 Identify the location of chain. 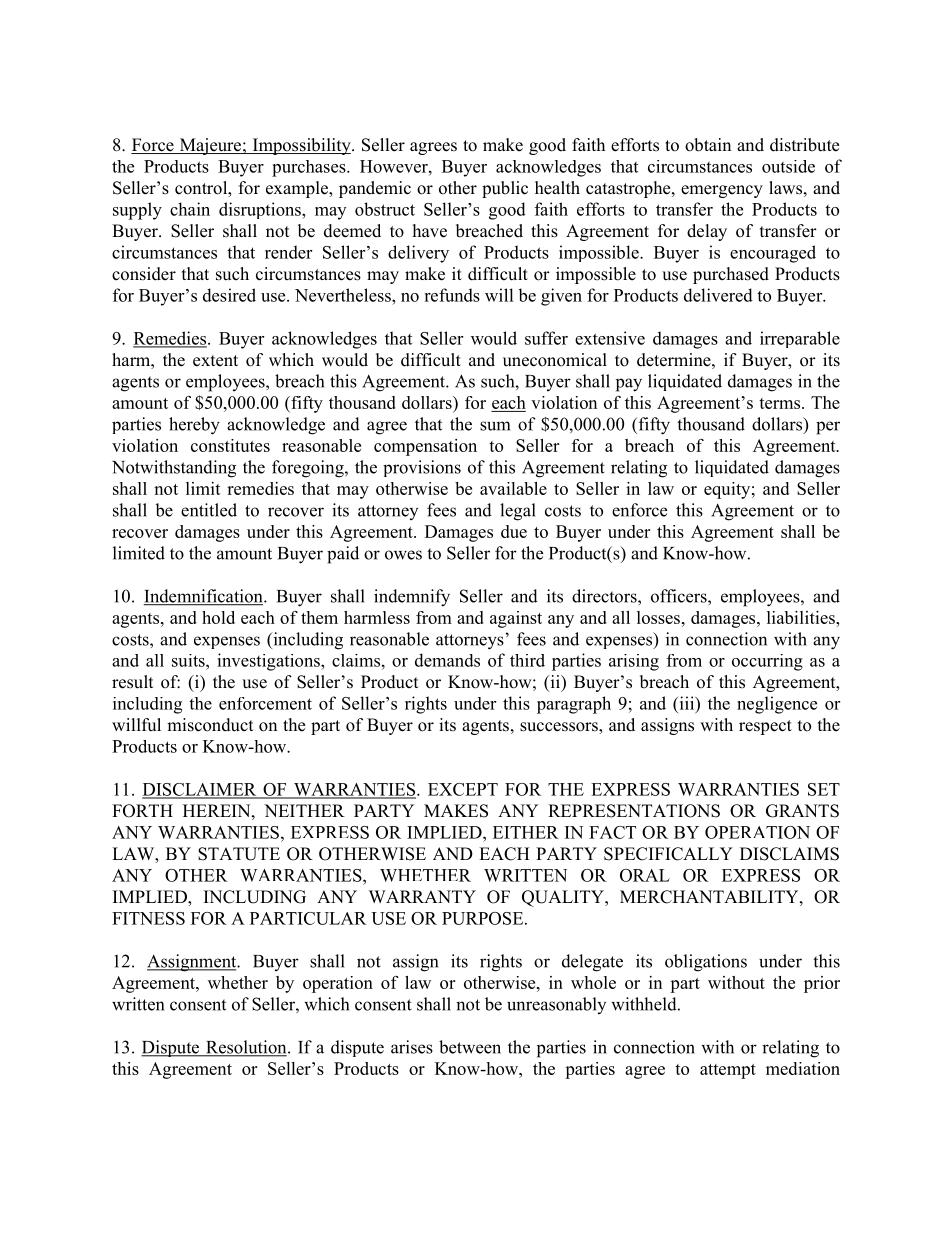
(190, 209).
